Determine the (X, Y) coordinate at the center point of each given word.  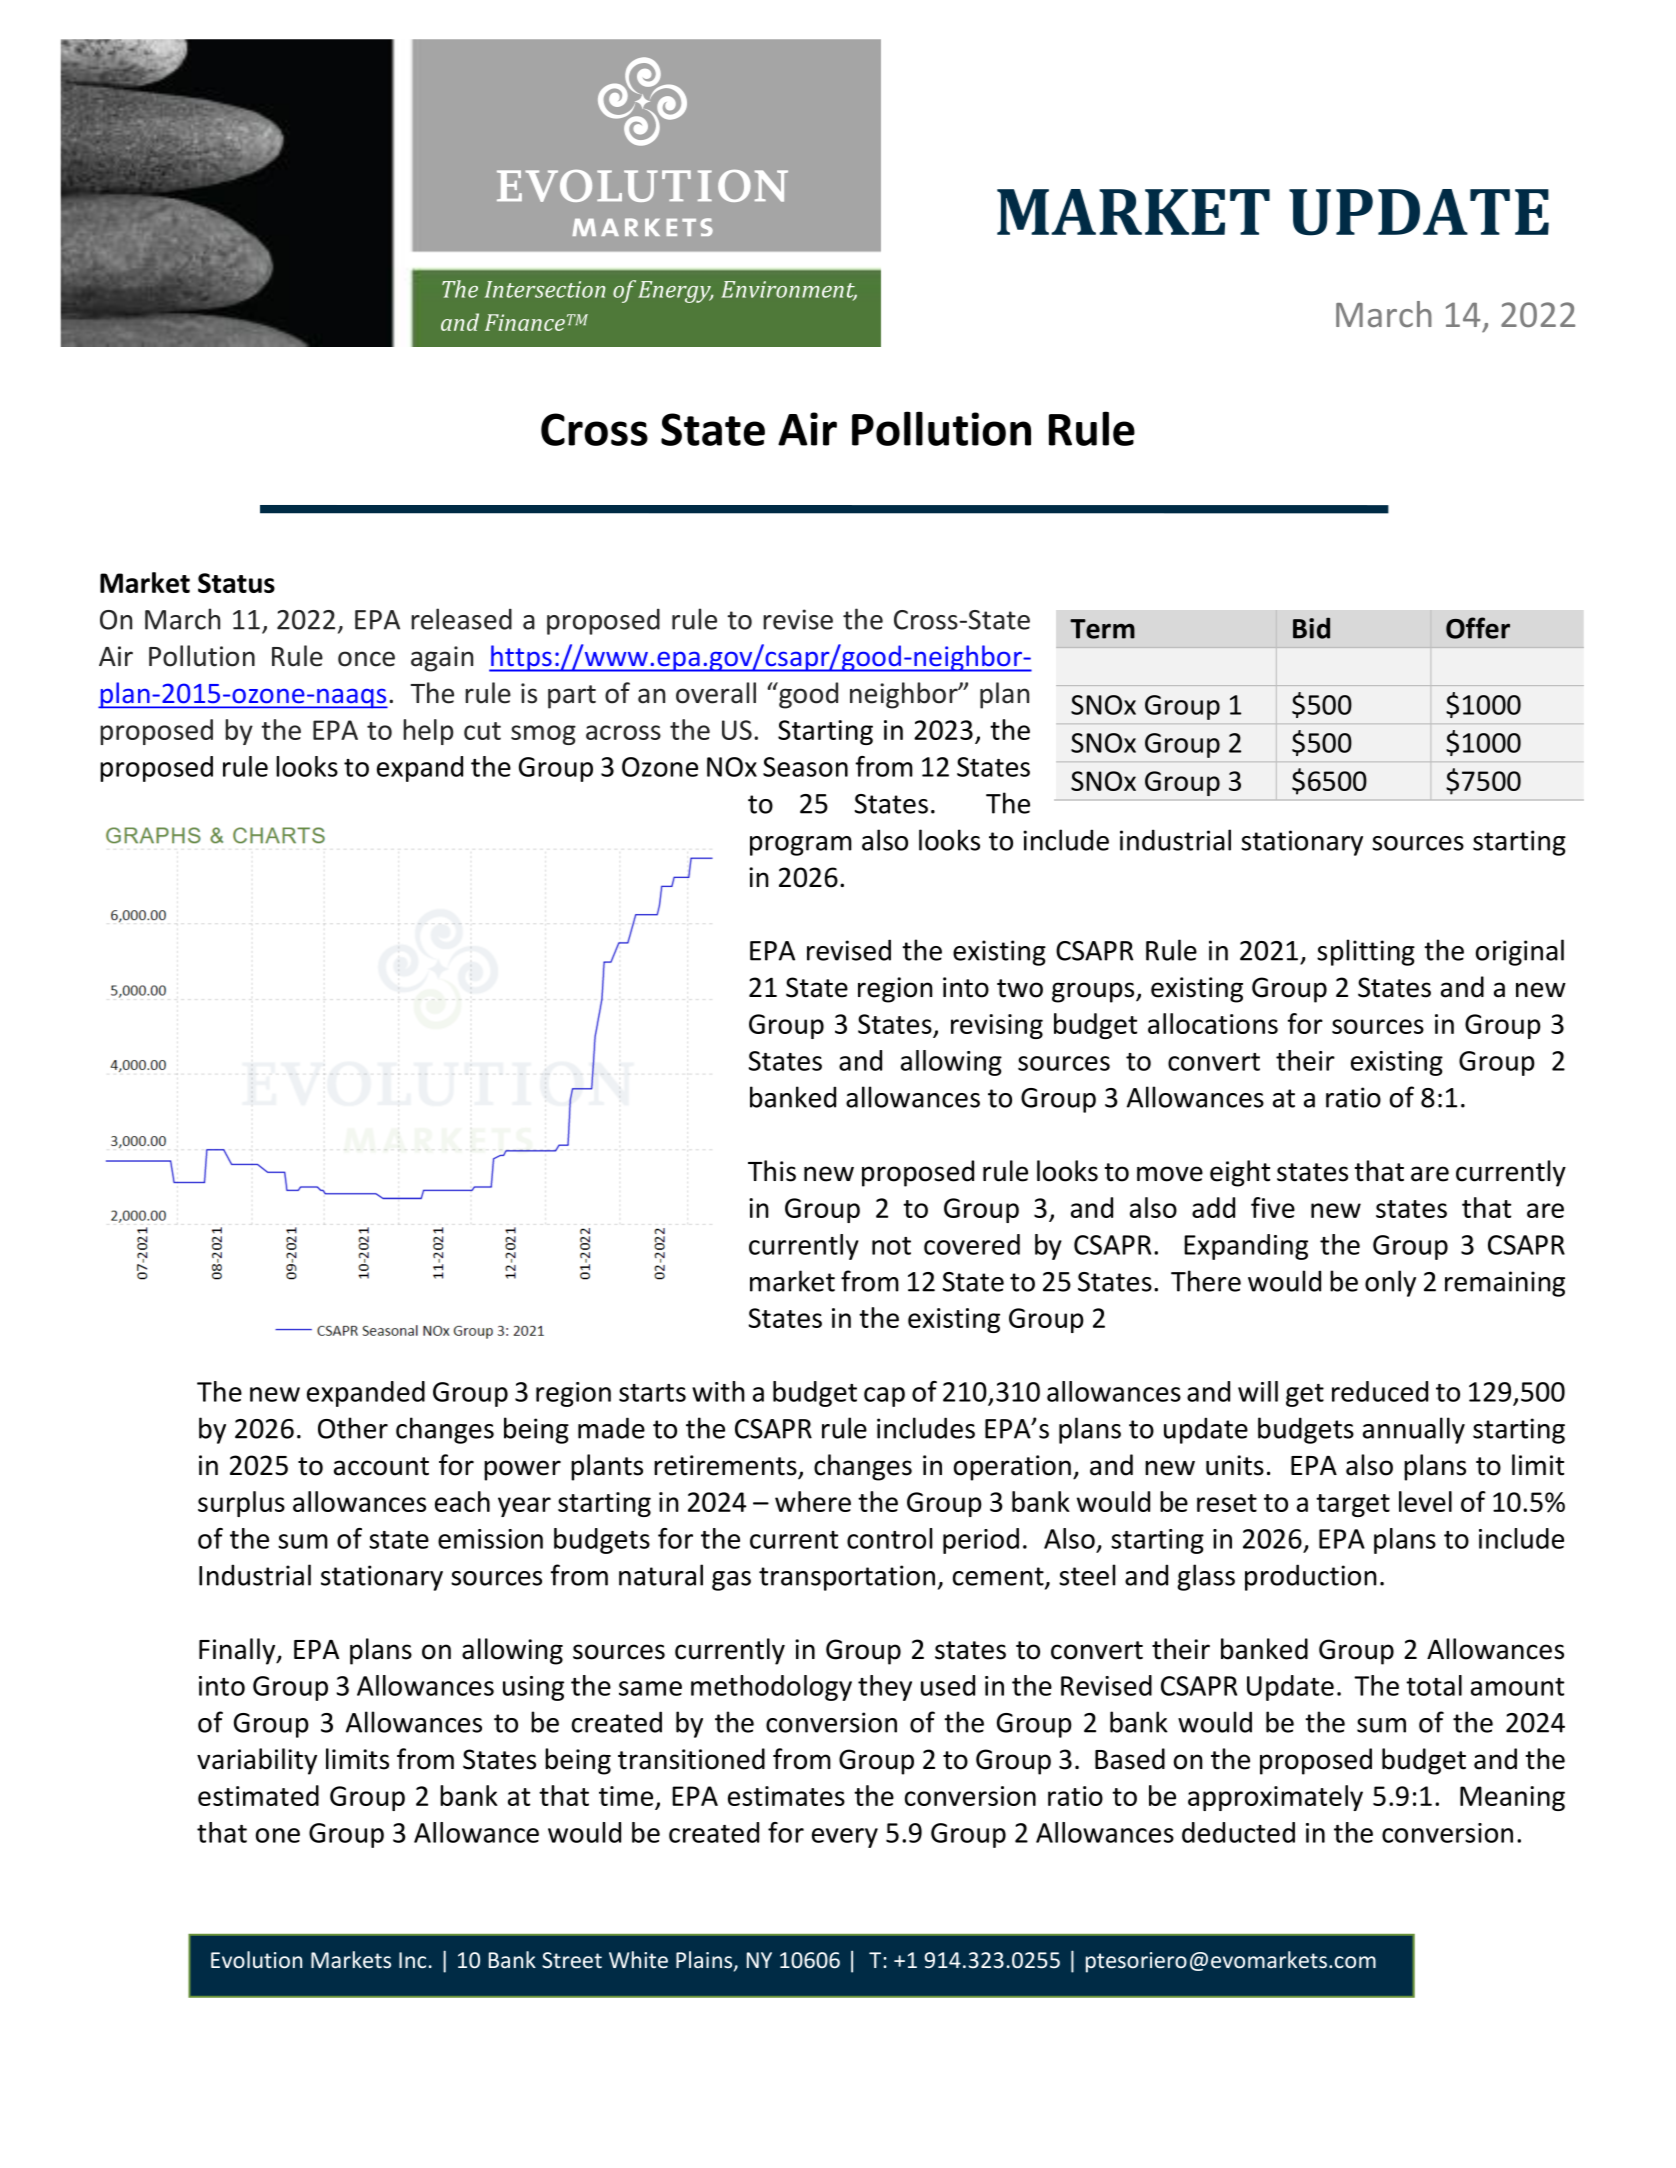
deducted (1238, 1832)
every (845, 1838)
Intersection (545, 289)
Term (1102, 629)
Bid (1311, 628)
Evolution (256, 1959)
